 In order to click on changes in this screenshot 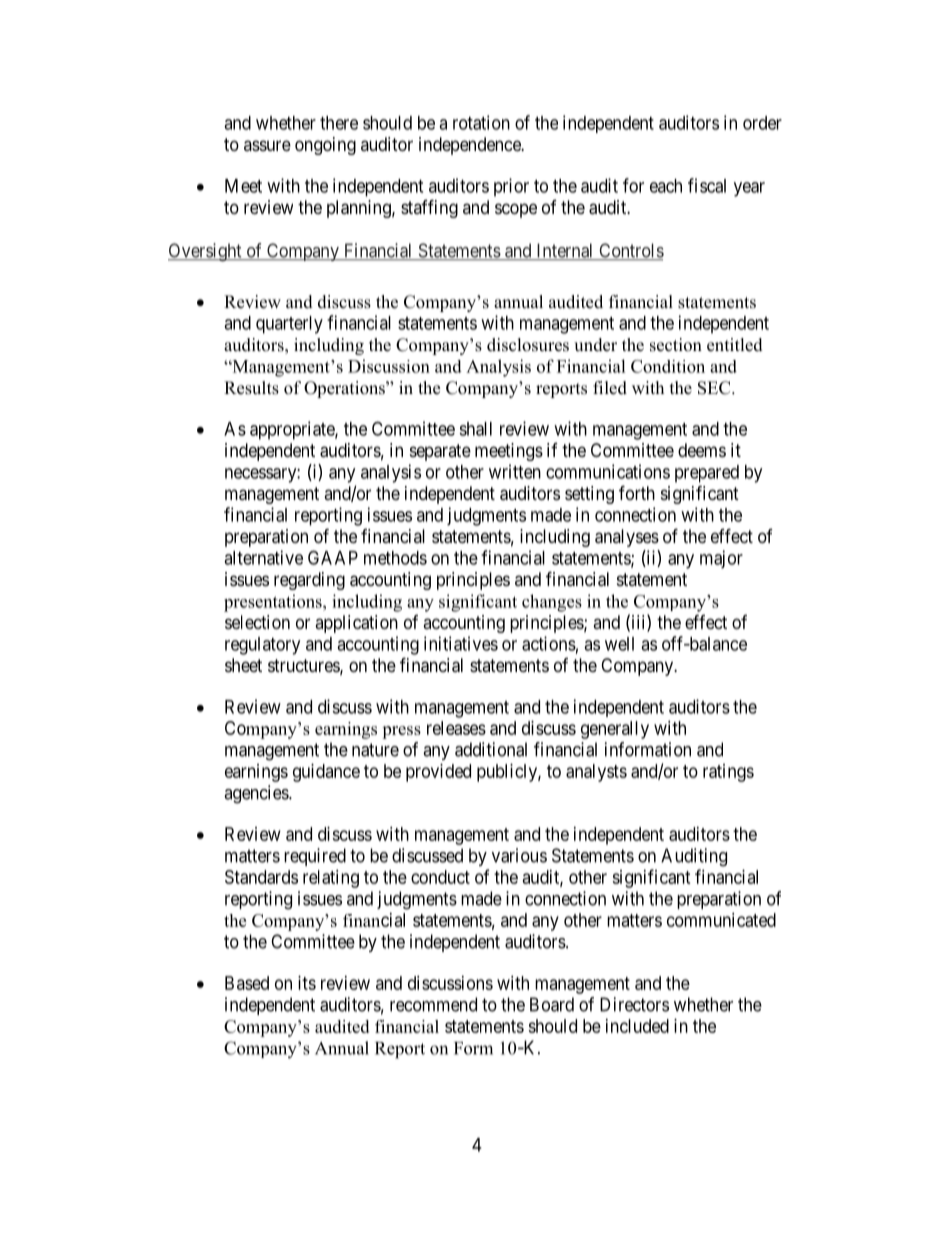, I will do `click(552, 603)`.
